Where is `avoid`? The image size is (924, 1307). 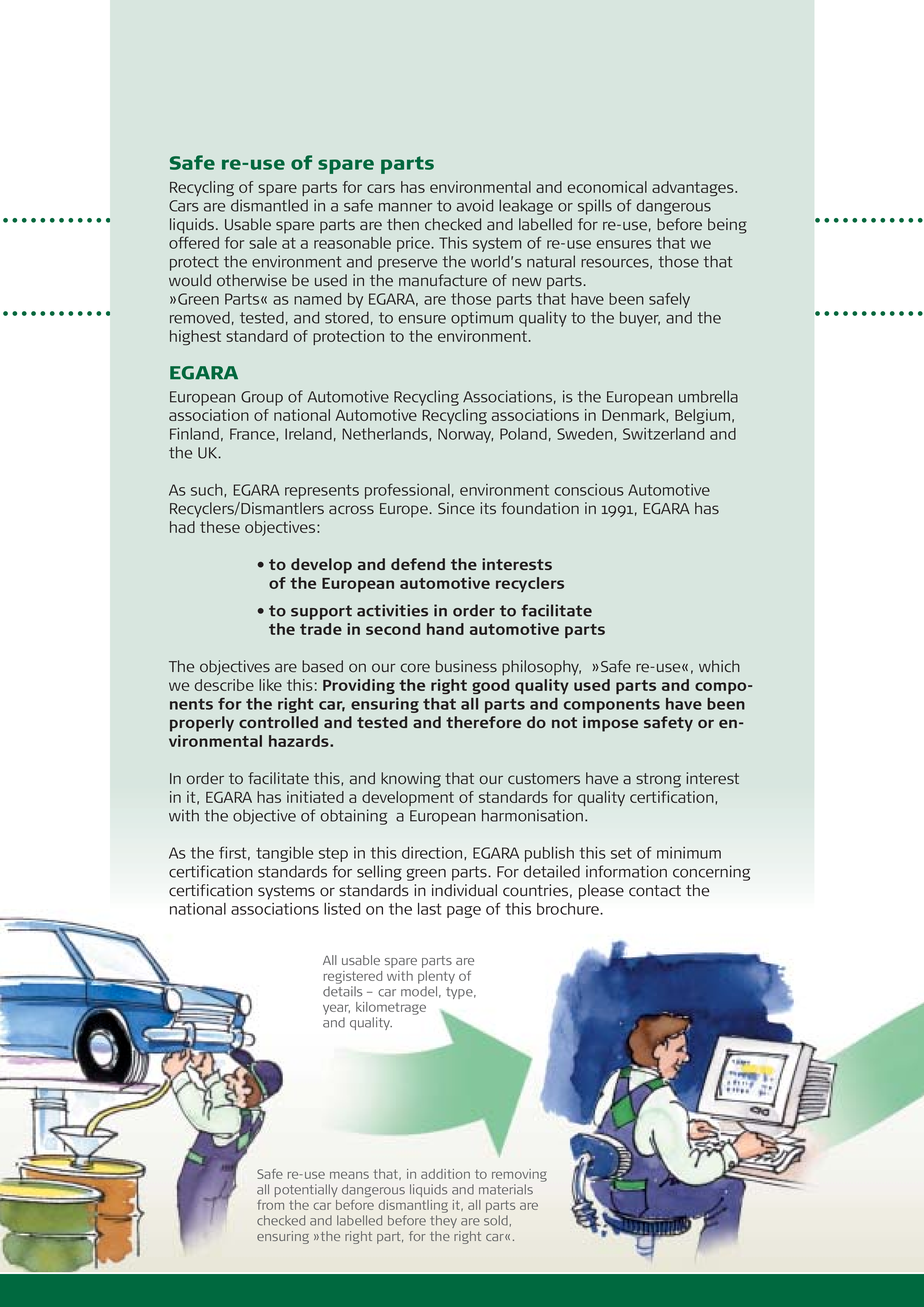 avoid is located at coordinates (475, 205).
